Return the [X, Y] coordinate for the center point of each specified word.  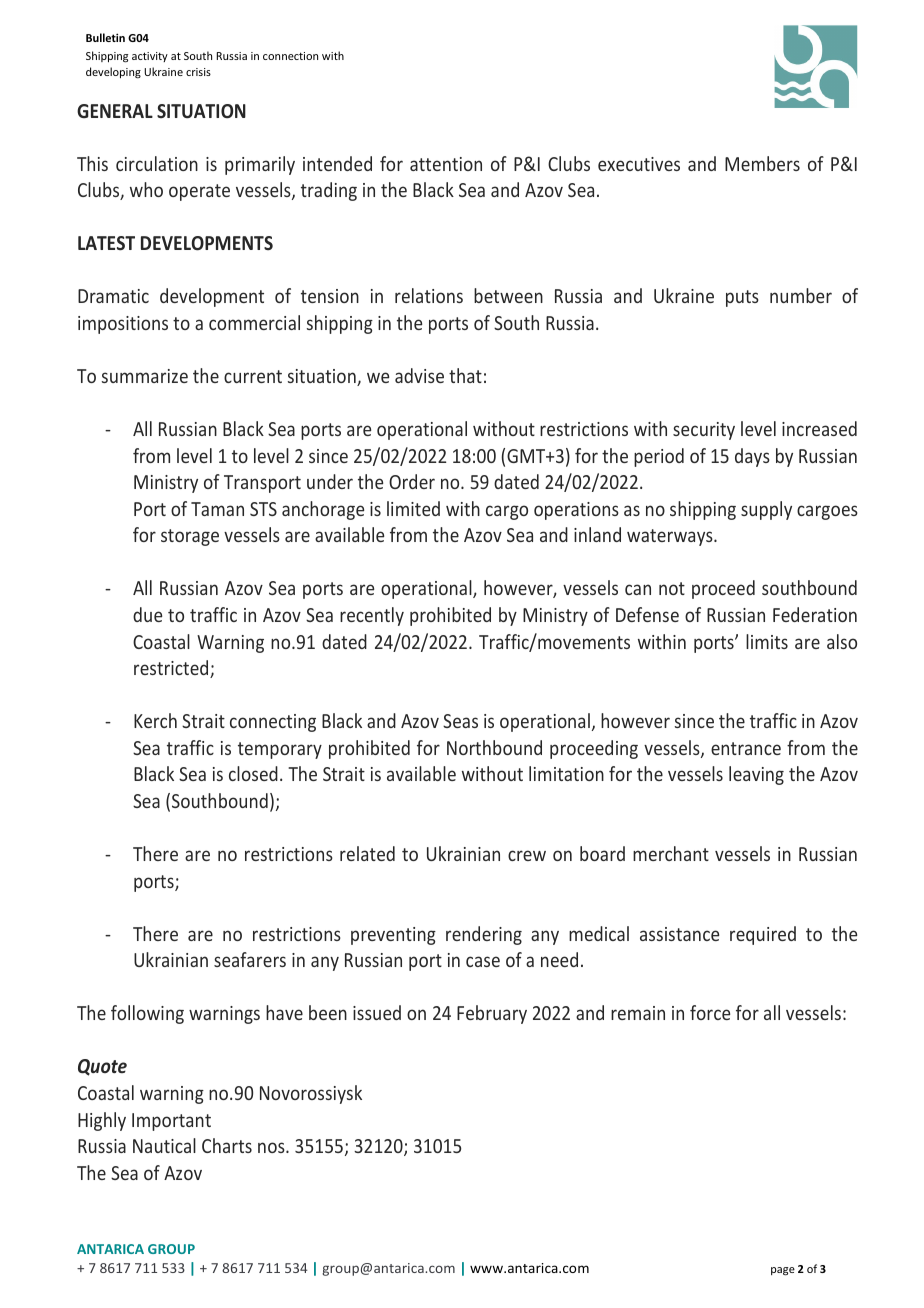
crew [527, 855]
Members [762, 163]
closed [253, 773]
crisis [198, 72]
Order [412, 481]
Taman [217, 509]
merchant [671, 853]
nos [272, 1147]
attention [446, 164]
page [783, 1271]
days [752, 457]
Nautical [164, 1145]
